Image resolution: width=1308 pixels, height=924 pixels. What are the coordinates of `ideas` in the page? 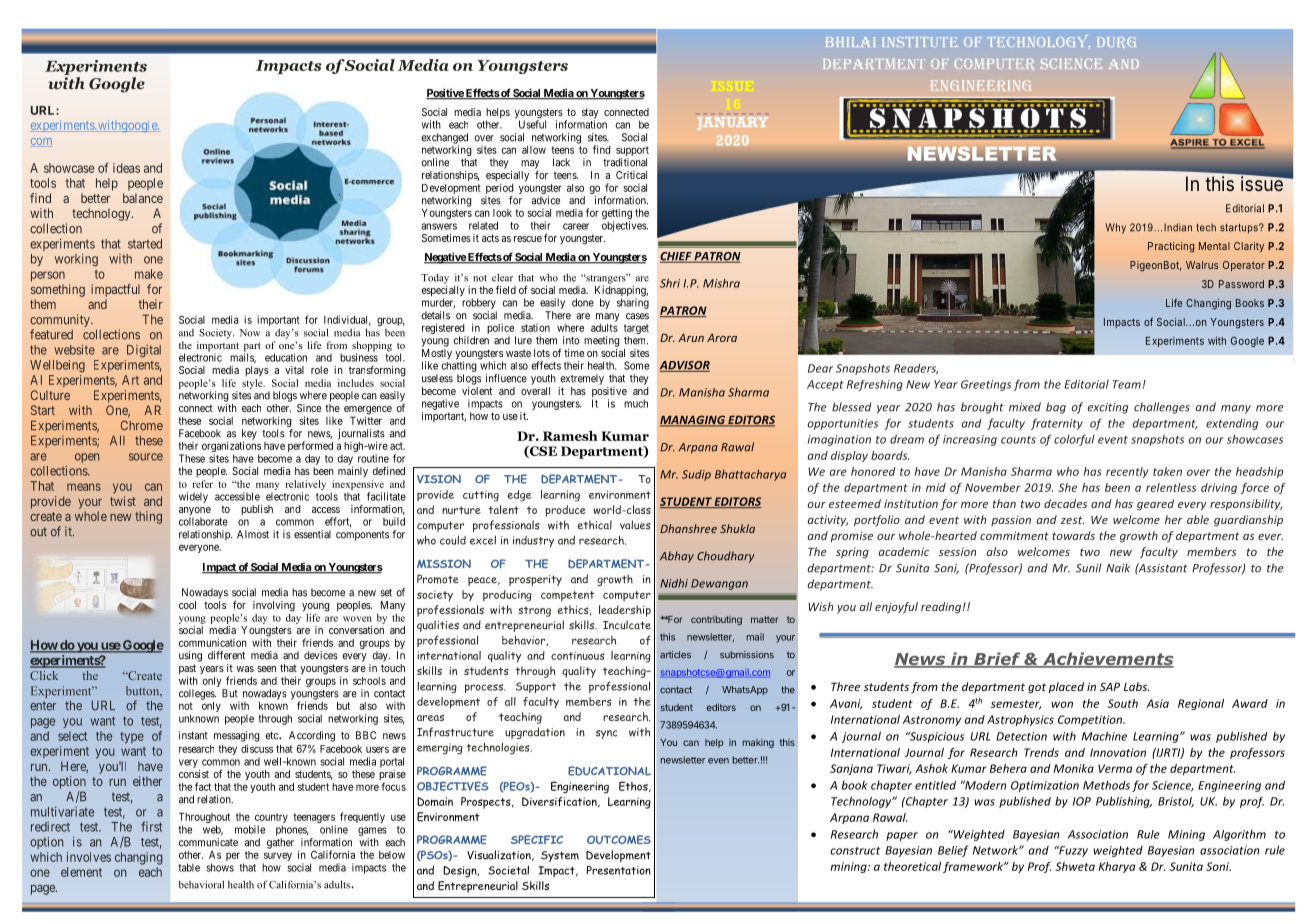 It's located at (126, 168).
